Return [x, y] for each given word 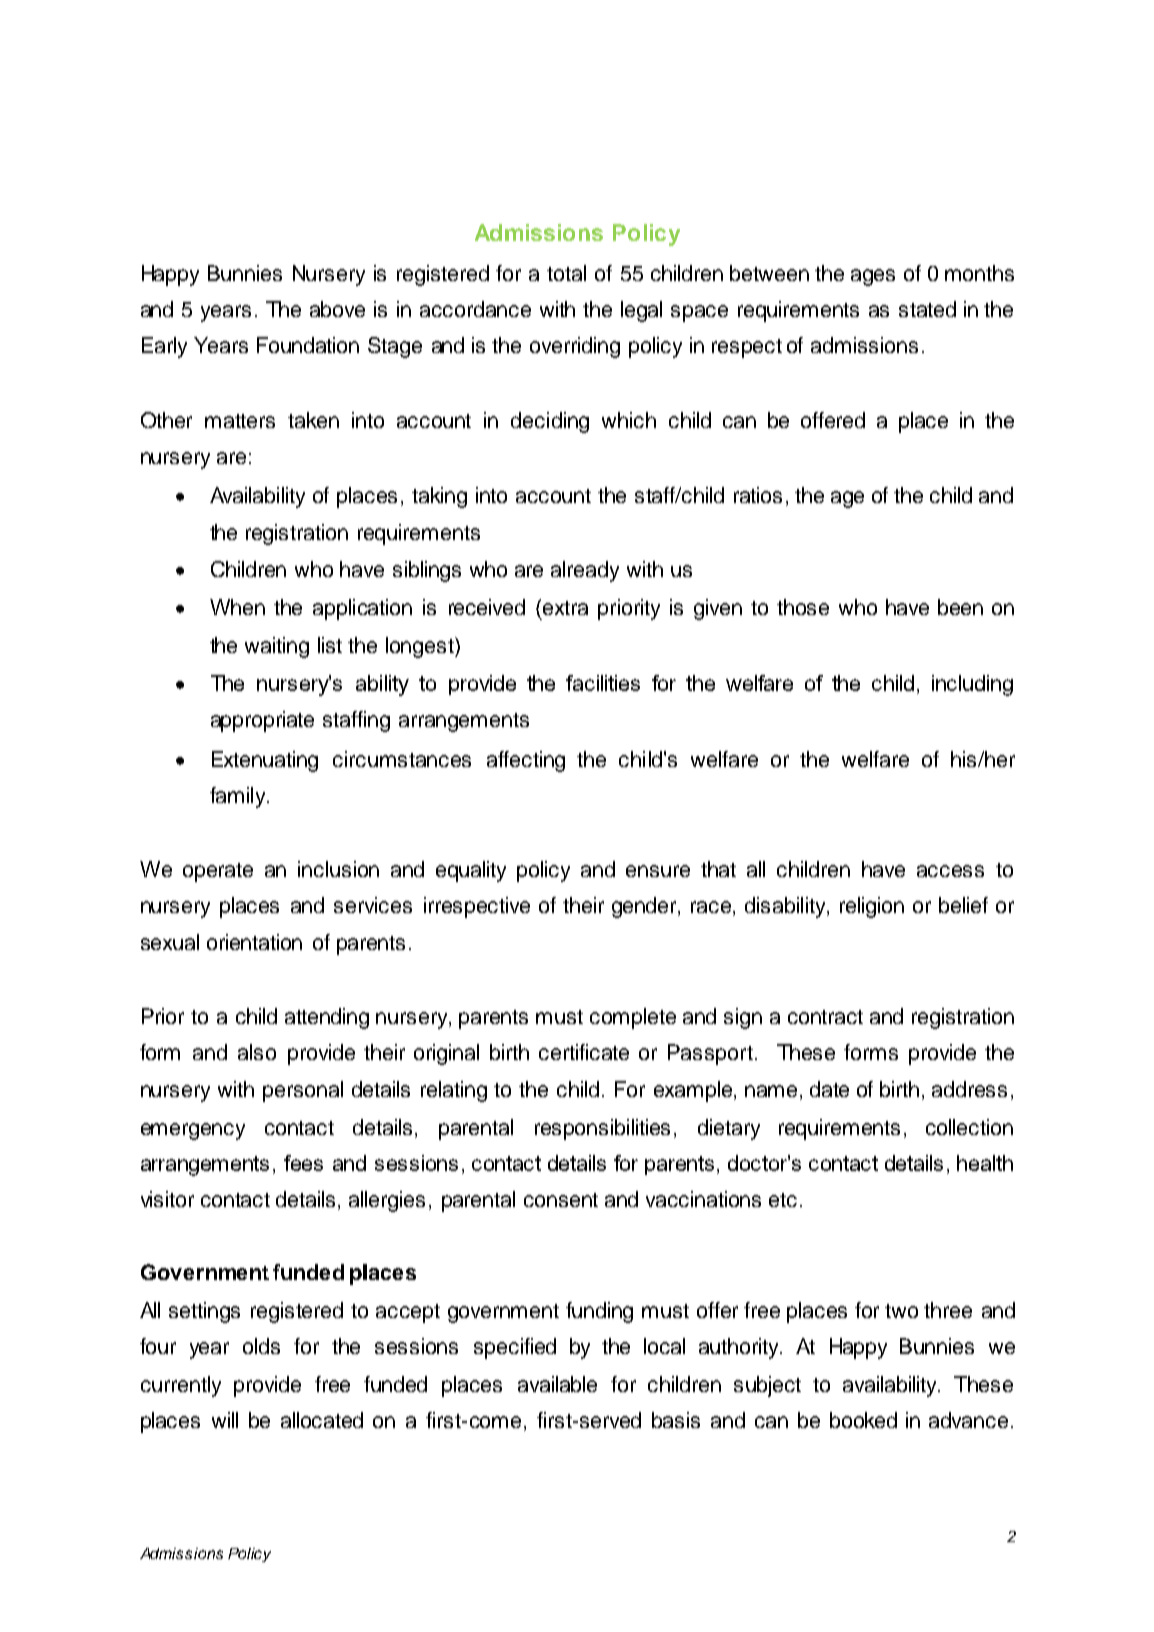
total [566, 273]
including [972, 685]
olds [261, 1346]
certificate [584, 1052]
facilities [603, 683]
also [257, 1052]
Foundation [308, 345]
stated [927, 309]
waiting [277, 647]
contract [825, 1017]
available [557, 1384]
